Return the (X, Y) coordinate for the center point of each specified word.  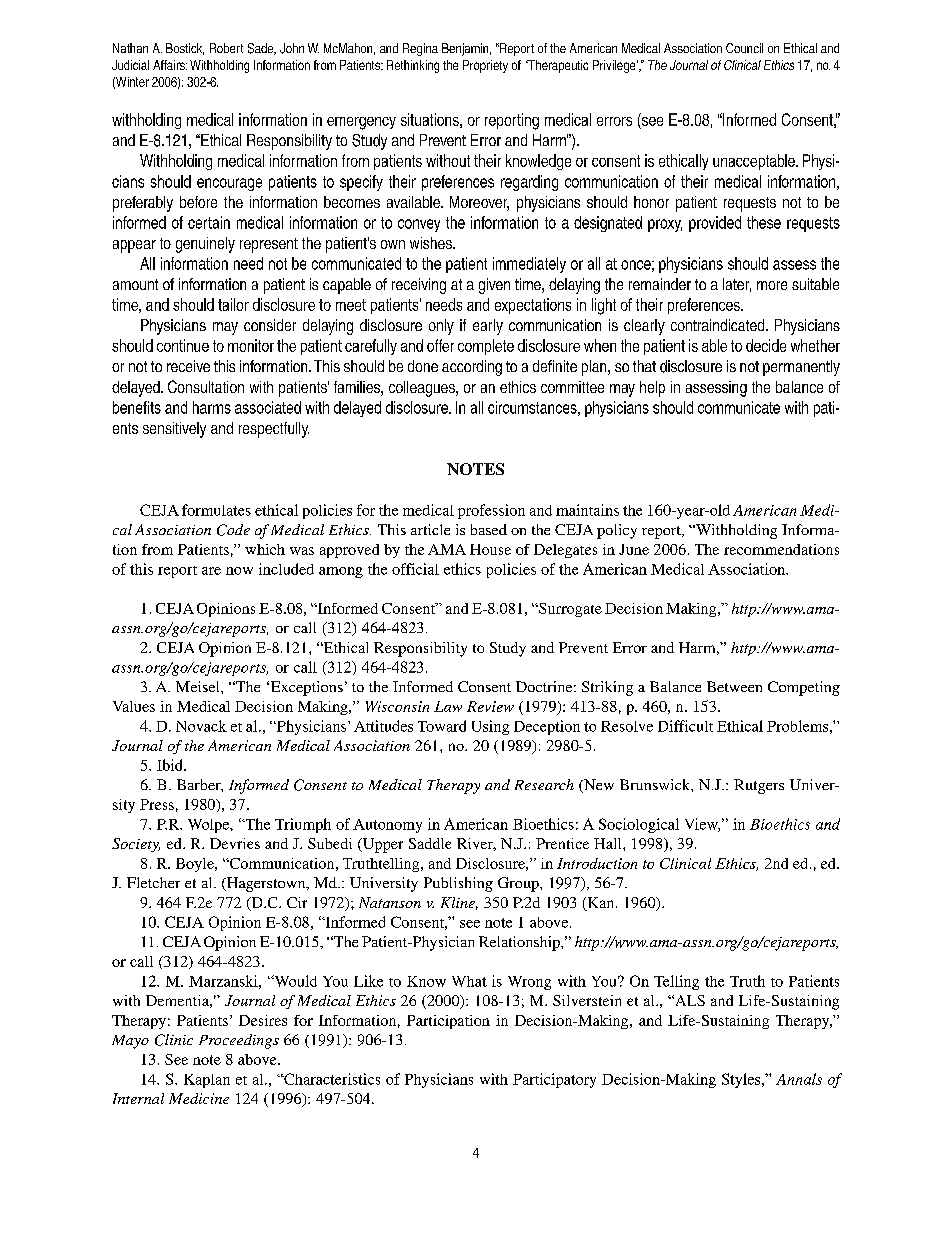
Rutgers (759, 786)
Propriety (485, 66)
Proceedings (239, 1041)
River (476, 844)
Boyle (196, 865)
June (634, 549)
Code (233, 530)
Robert (226, 48)
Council (744, 48)
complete (486, 347)
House (490, 549)
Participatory (554, 1080)
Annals (799, 1079)
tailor (233, 304)
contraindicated (719, 325)
